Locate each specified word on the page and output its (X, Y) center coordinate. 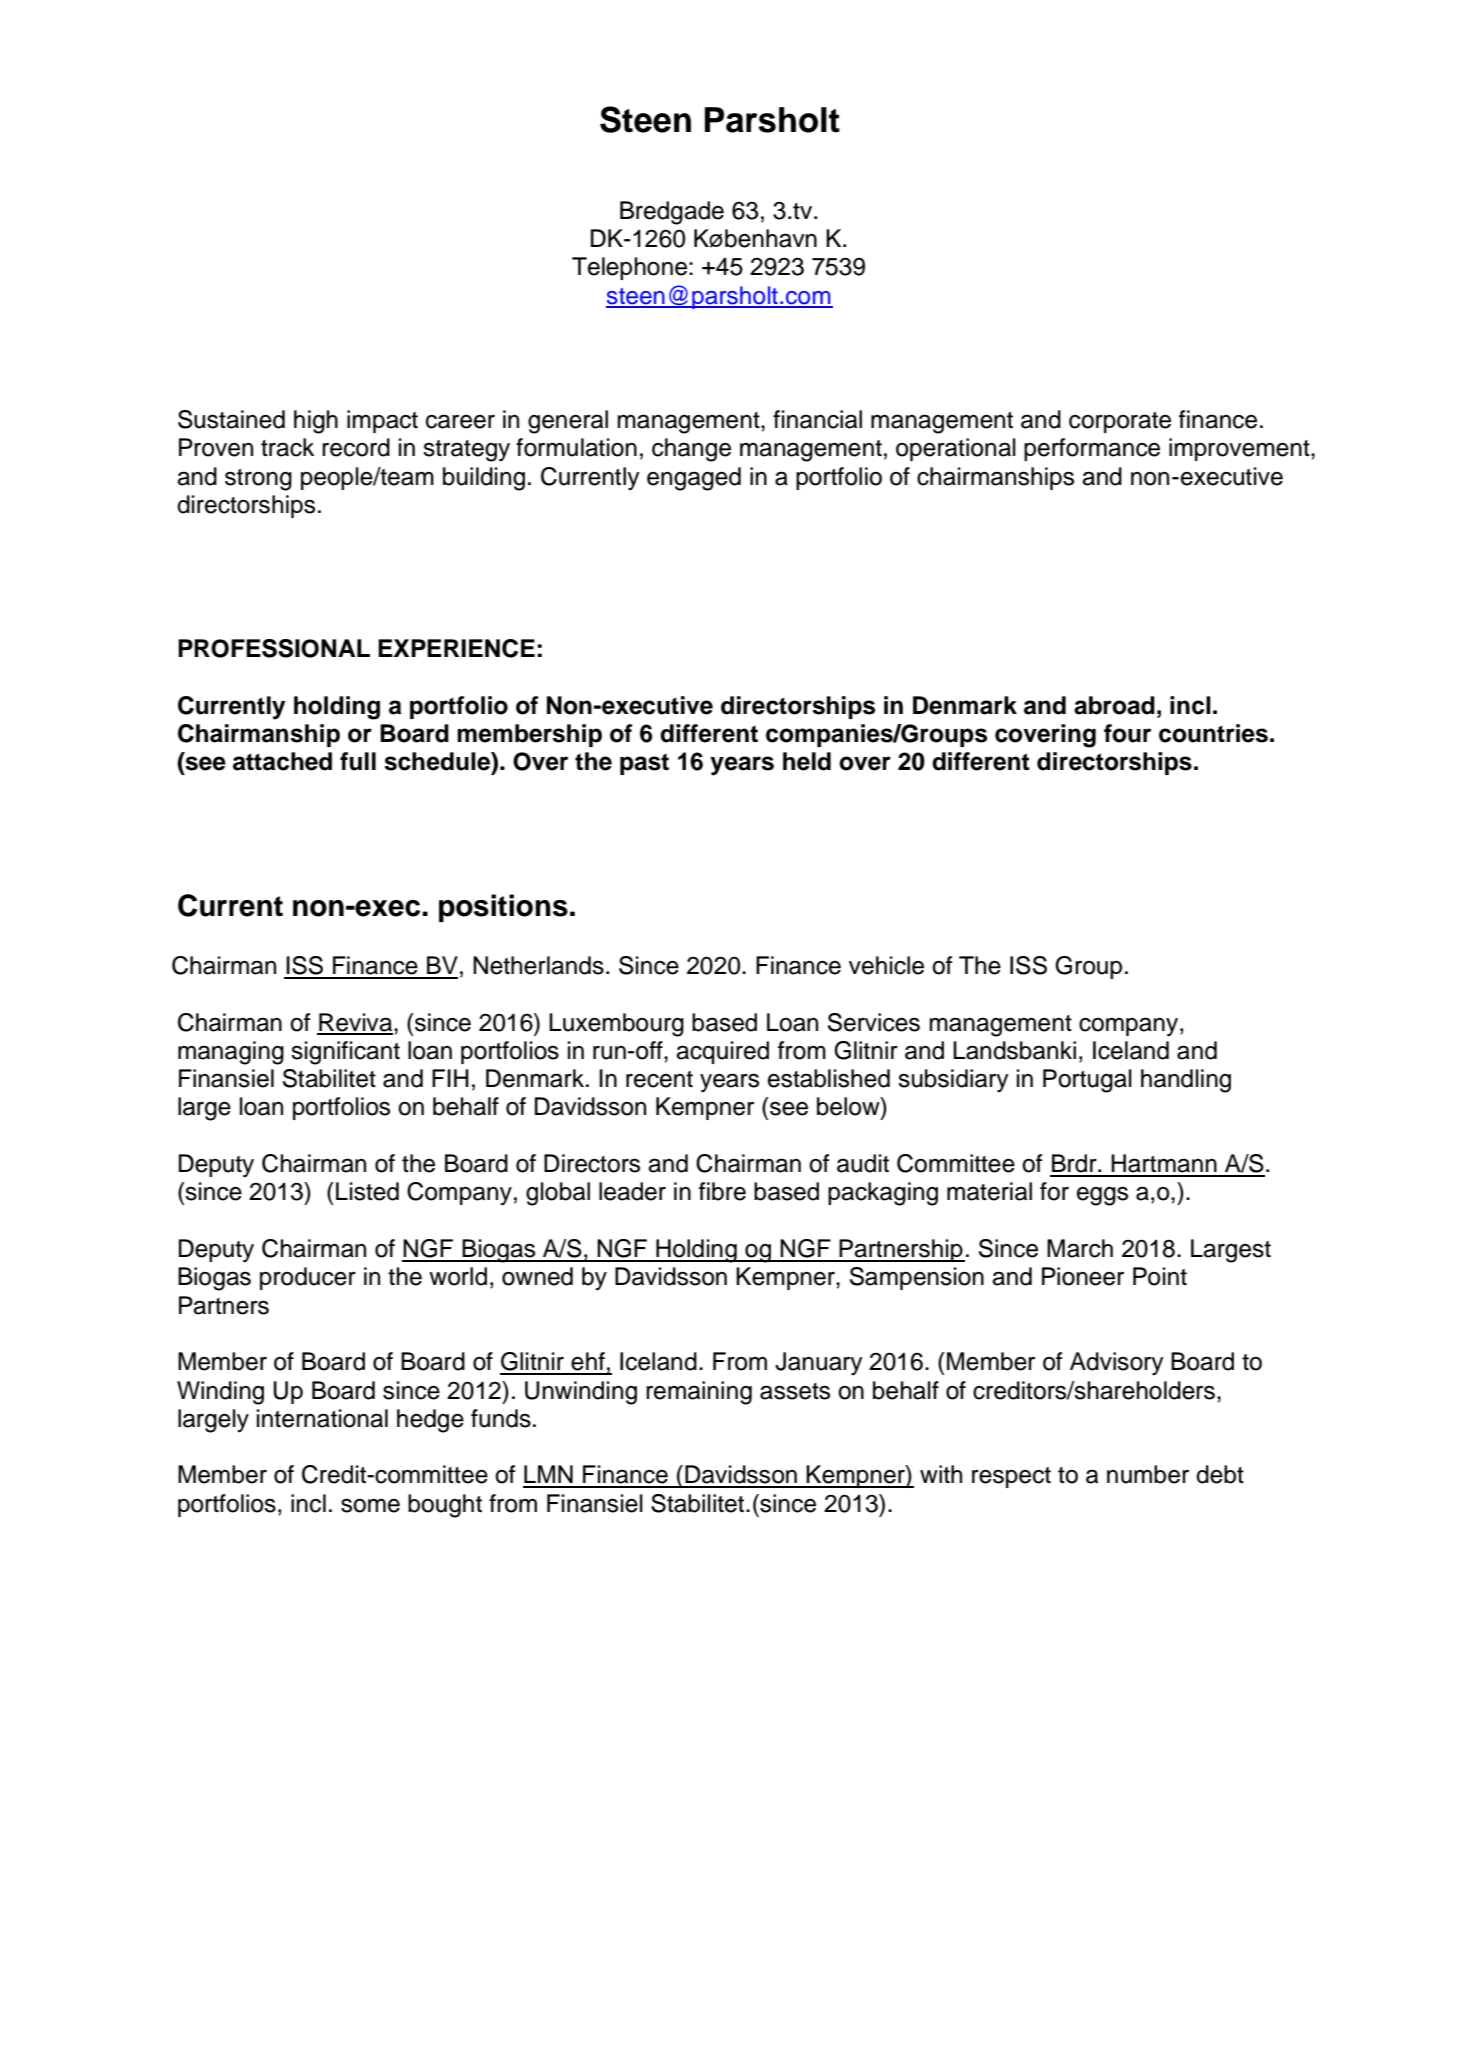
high (316, 422)
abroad (1114, 705)
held (807, 761)
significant (345, 1053)
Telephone (629, 268)
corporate (1120, 422)
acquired (722, 1052)
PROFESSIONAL (274, 648)
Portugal (1087, 1081)
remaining (699, 1393)
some (370, 1506)
